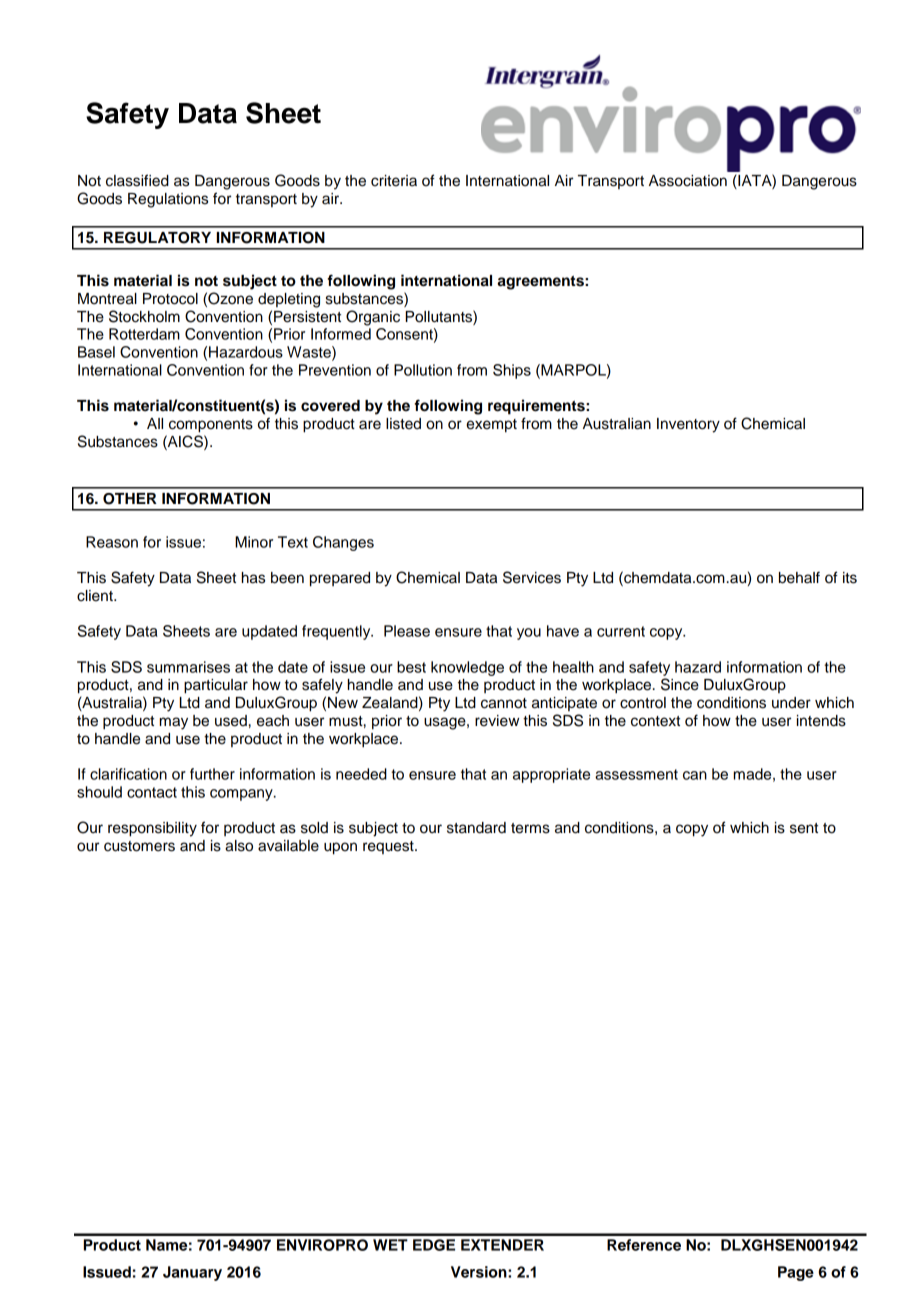  What do you see at coordinates (688, 425) in the screenshot?
I see `Inventory` at bounding box center [688, 425].
